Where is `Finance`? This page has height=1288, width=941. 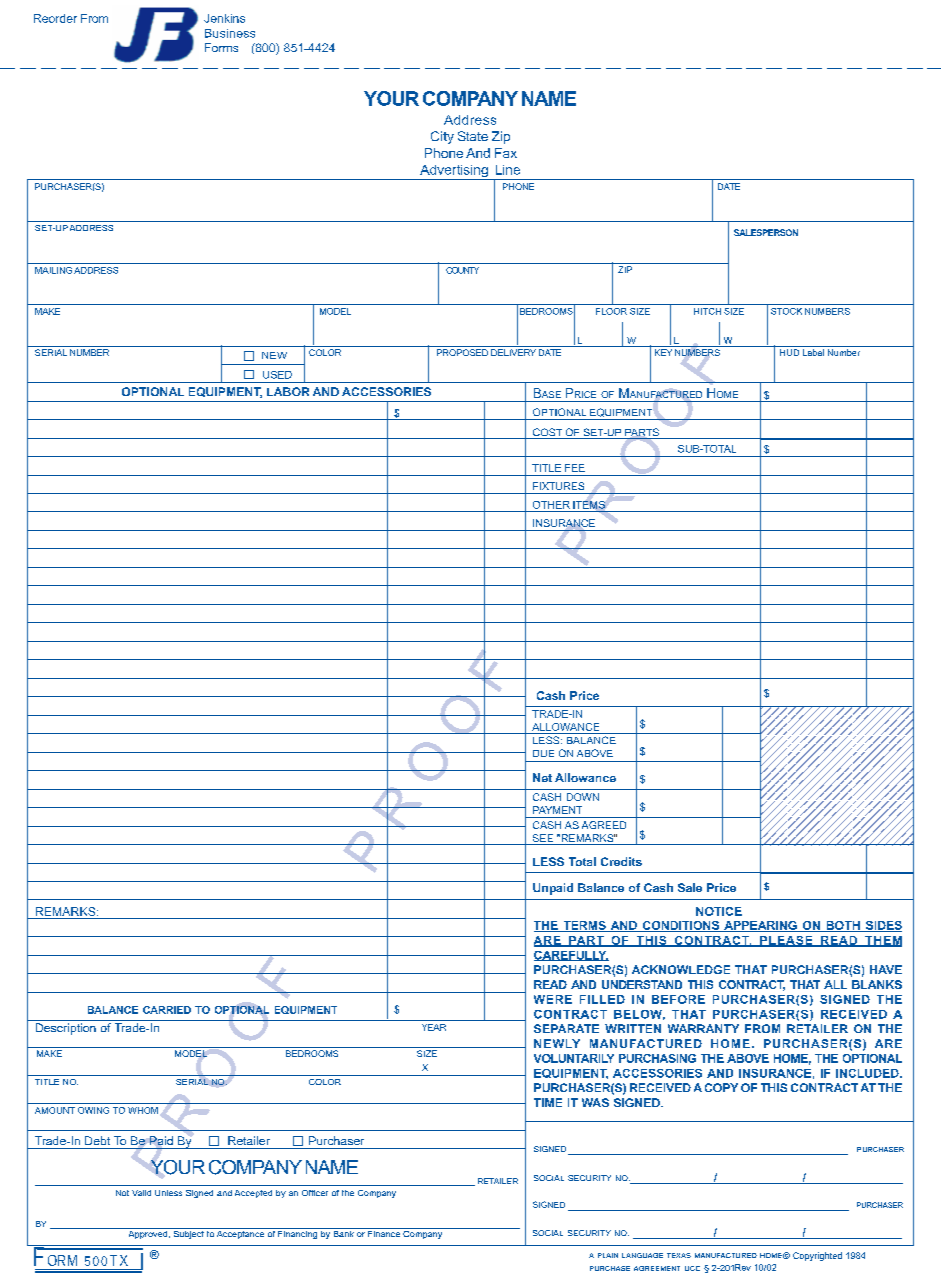
Finance is located at coordinates (384, 1232).
